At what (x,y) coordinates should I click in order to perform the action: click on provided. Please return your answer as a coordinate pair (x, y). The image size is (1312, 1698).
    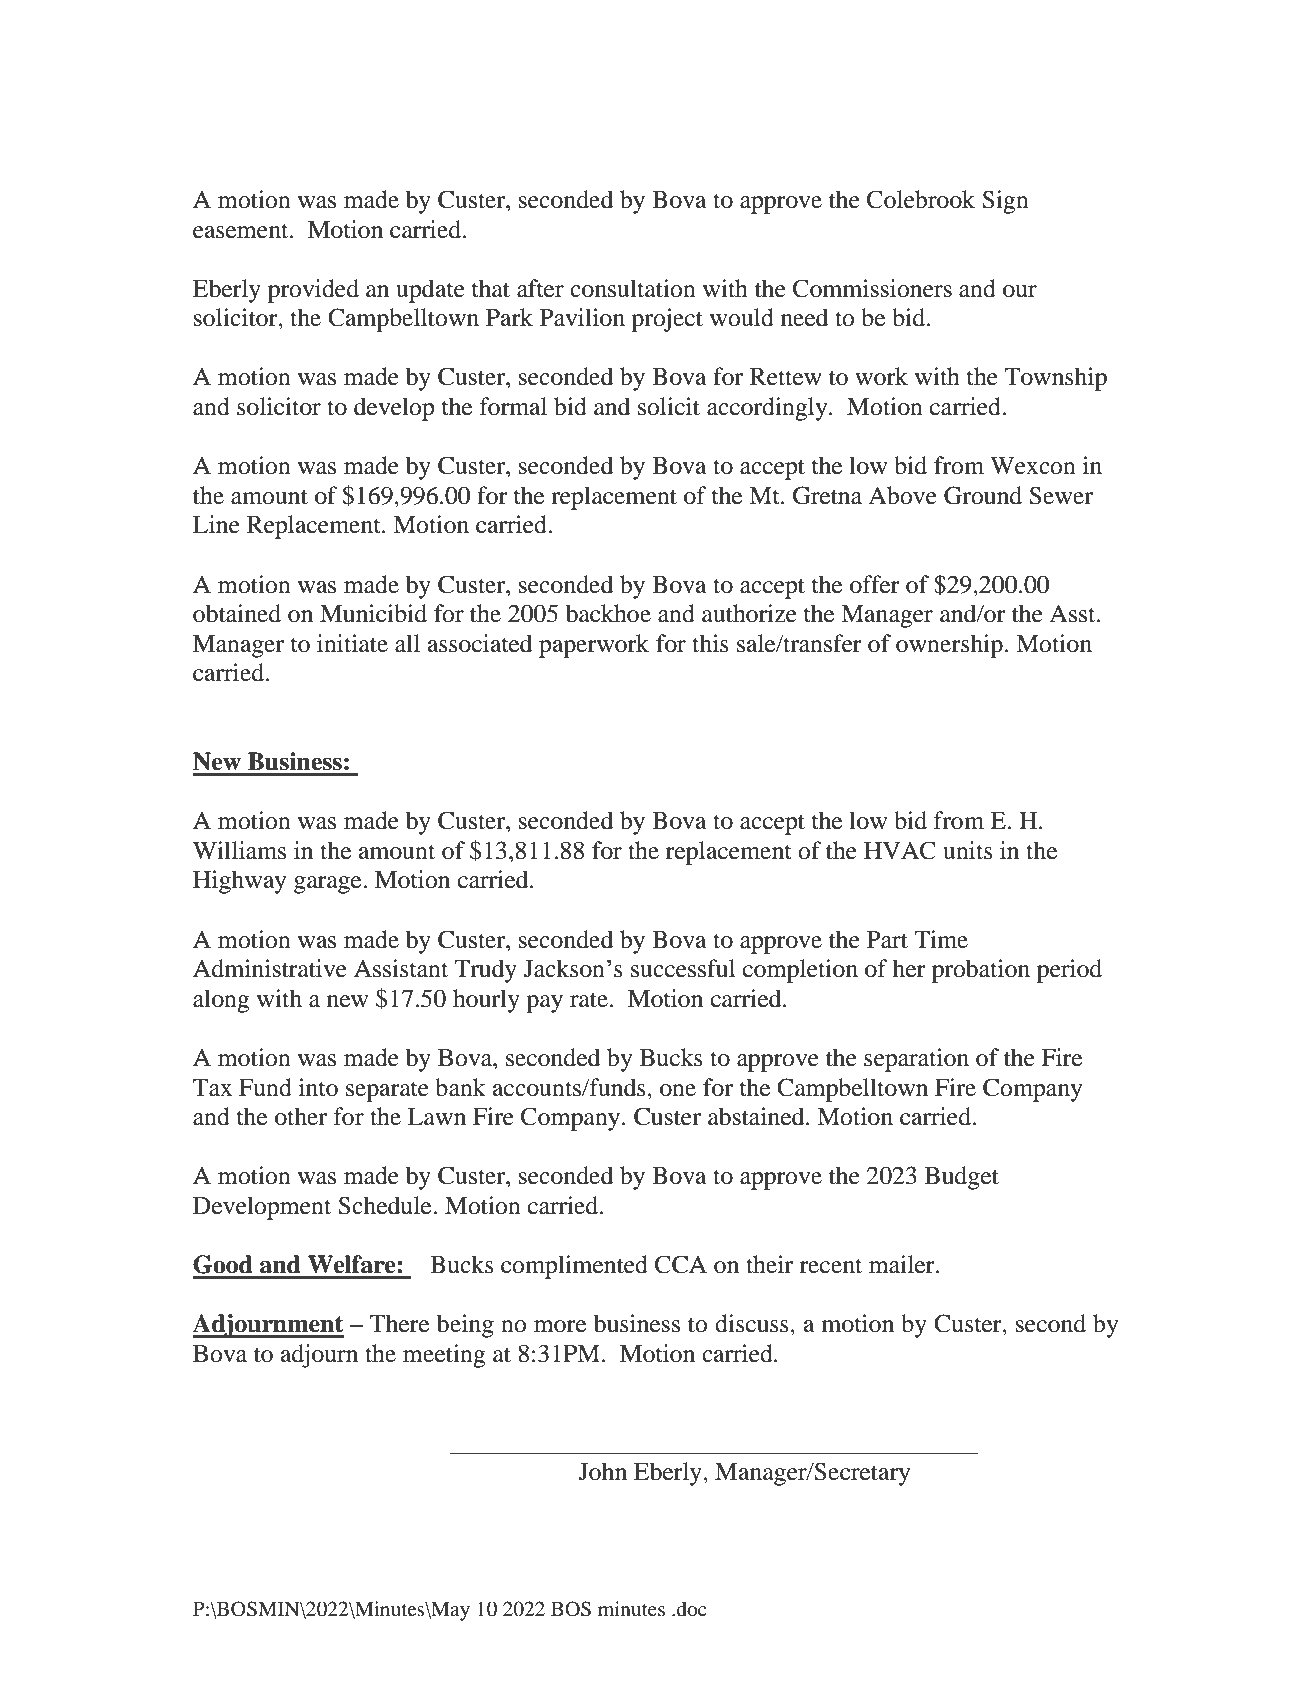
    Looking at the image, I should click on (313, 291).
